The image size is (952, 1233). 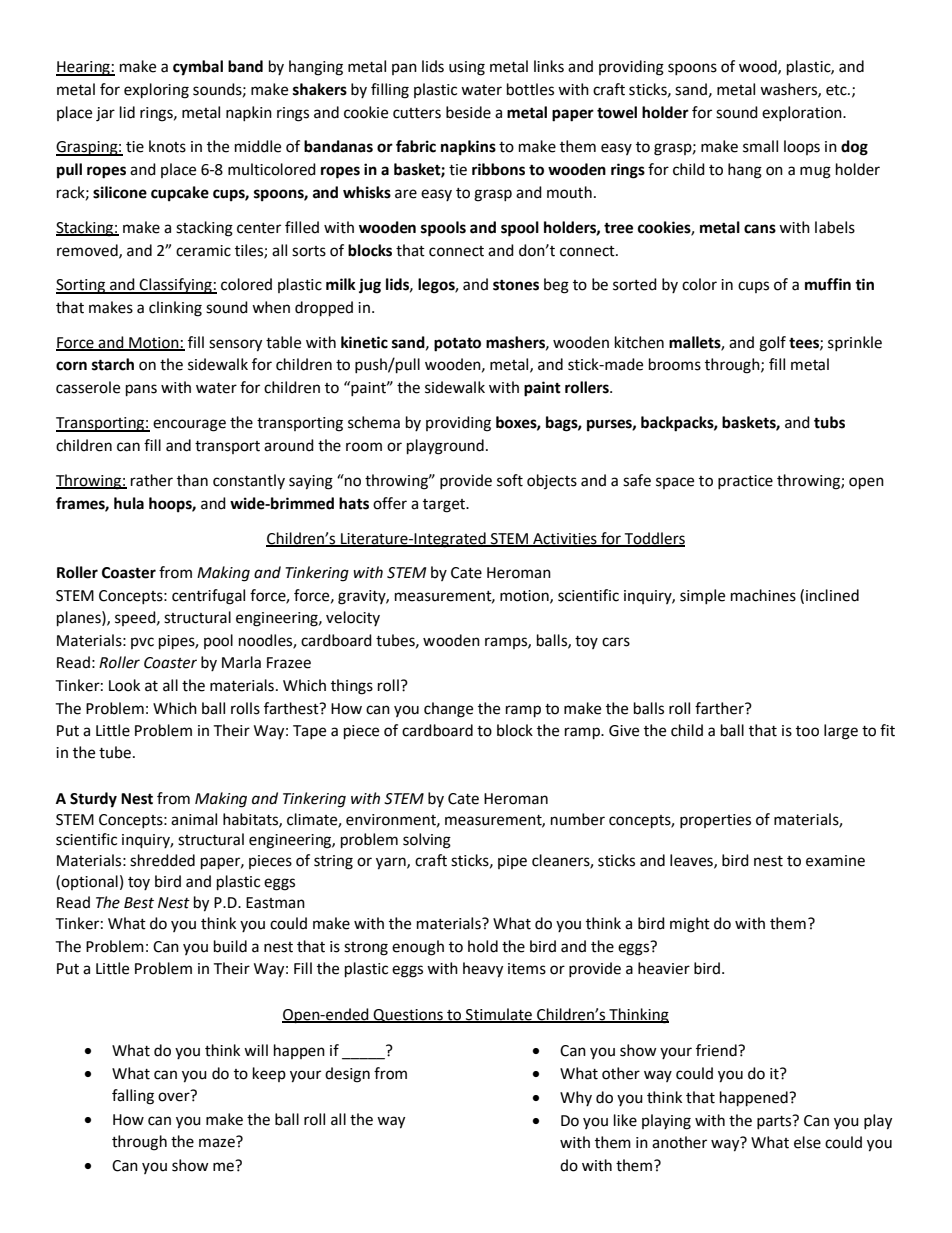 What do you see at coordinates (807, 731) in the page?
I see `too` at bounding box center [807, 731].
